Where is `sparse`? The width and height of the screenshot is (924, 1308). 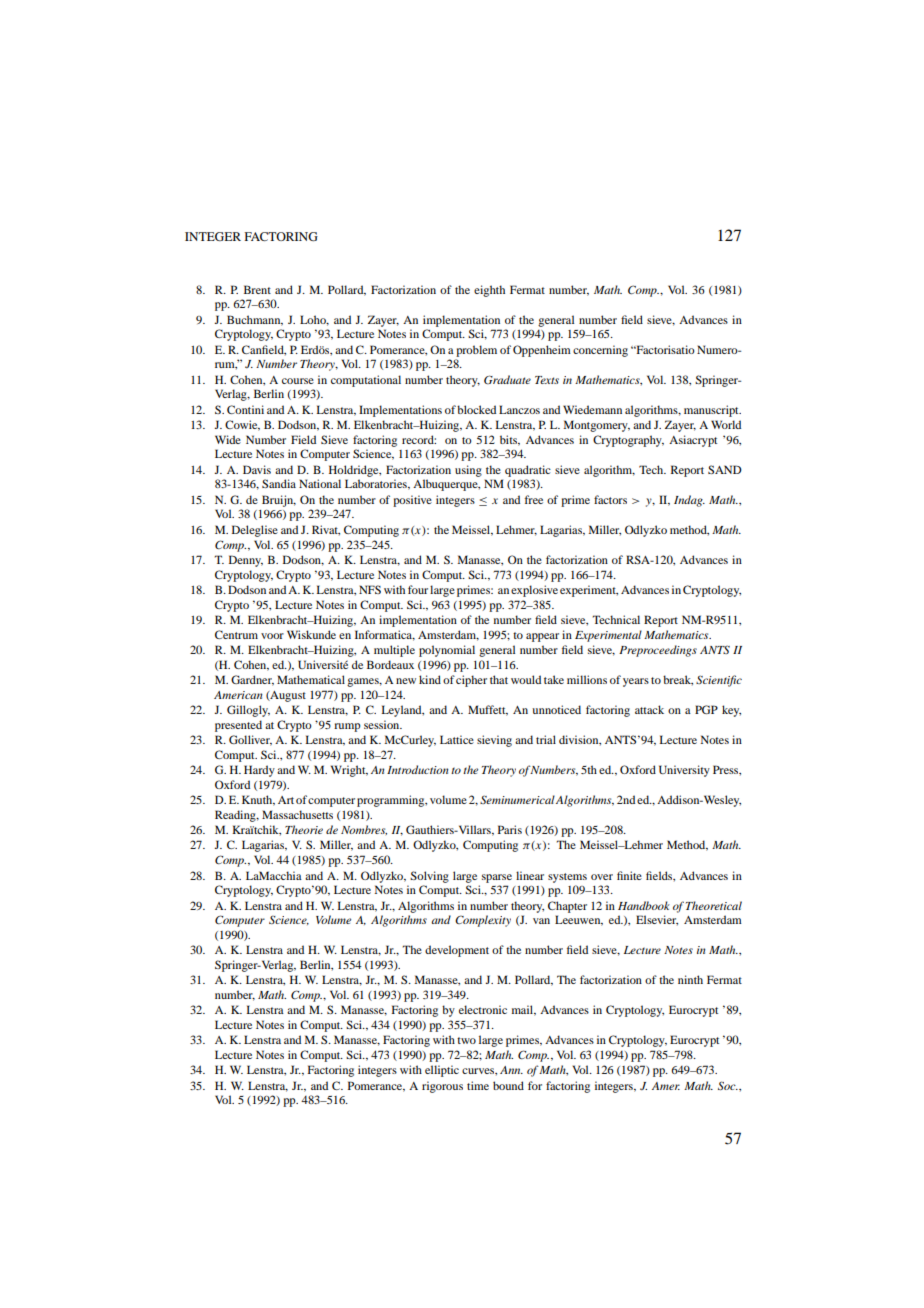
sparse is located at coordinates (497, 878).
